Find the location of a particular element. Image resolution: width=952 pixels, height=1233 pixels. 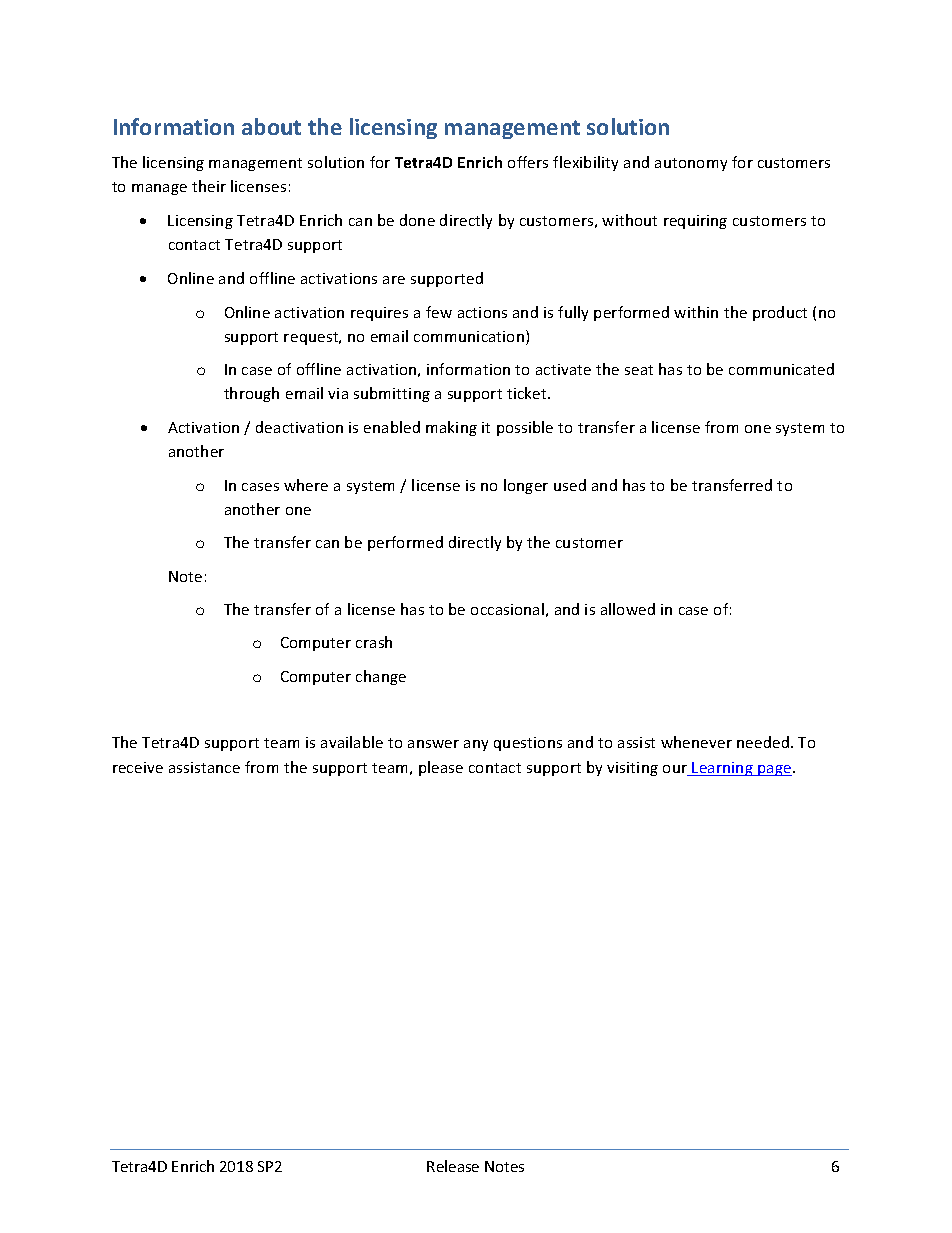

Learning is located at coordinates (723, 769).
